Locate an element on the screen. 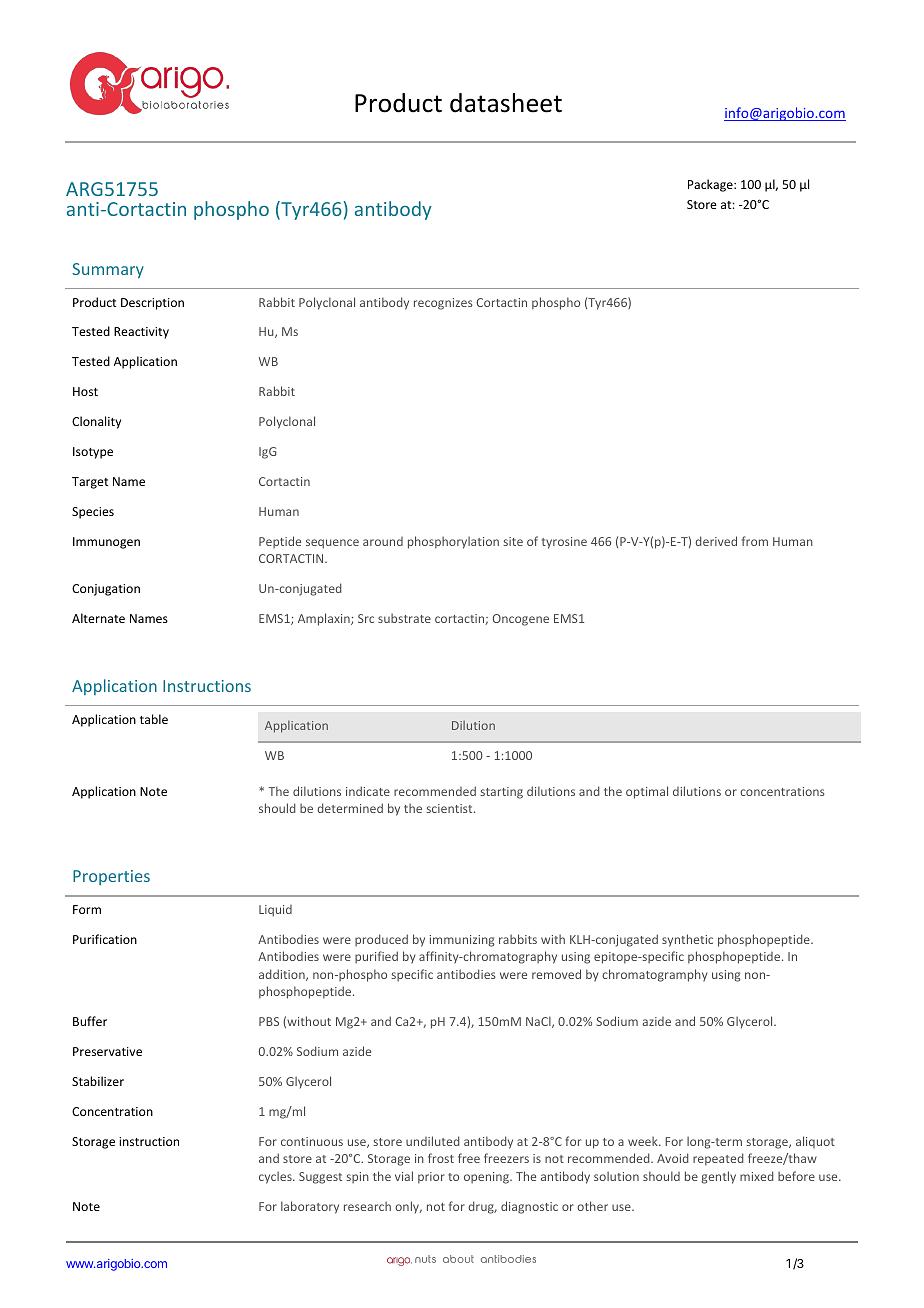 The height and width of the screenshot is (1308, 924). synthetic is located at coordinates (687, 940).
